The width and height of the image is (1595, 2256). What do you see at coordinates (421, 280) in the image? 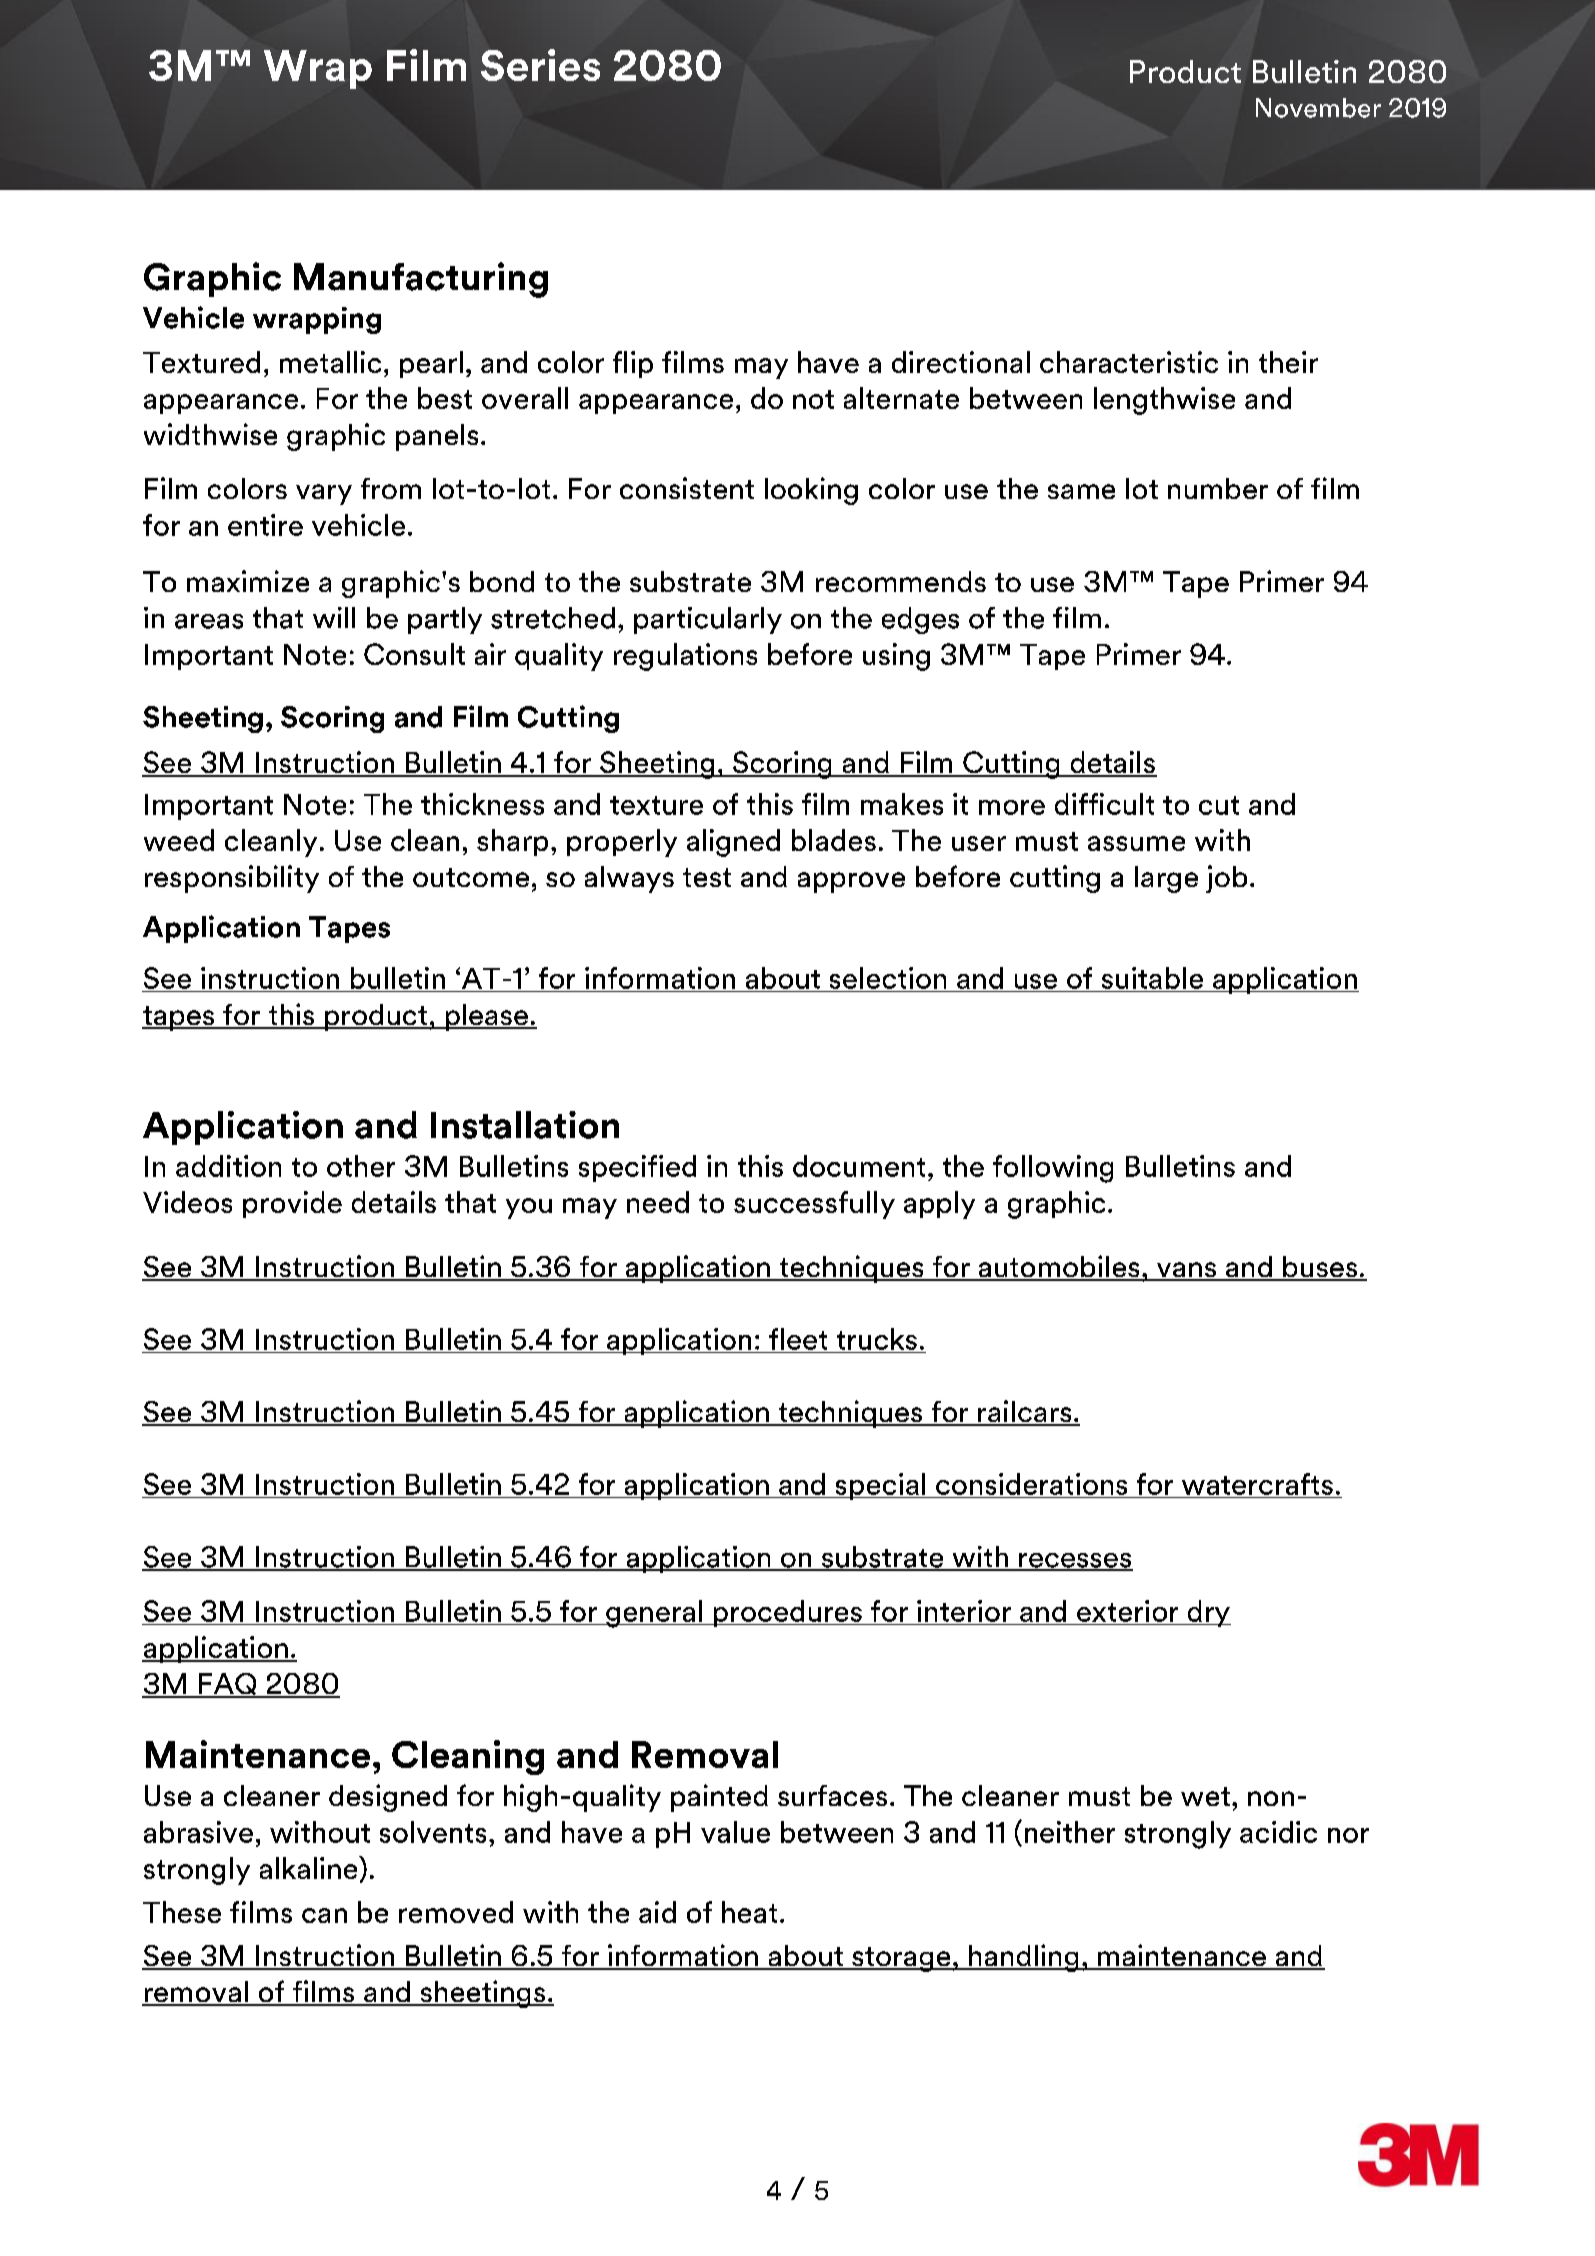
I see `Manufacturing` at bounding box center [421, 280].
